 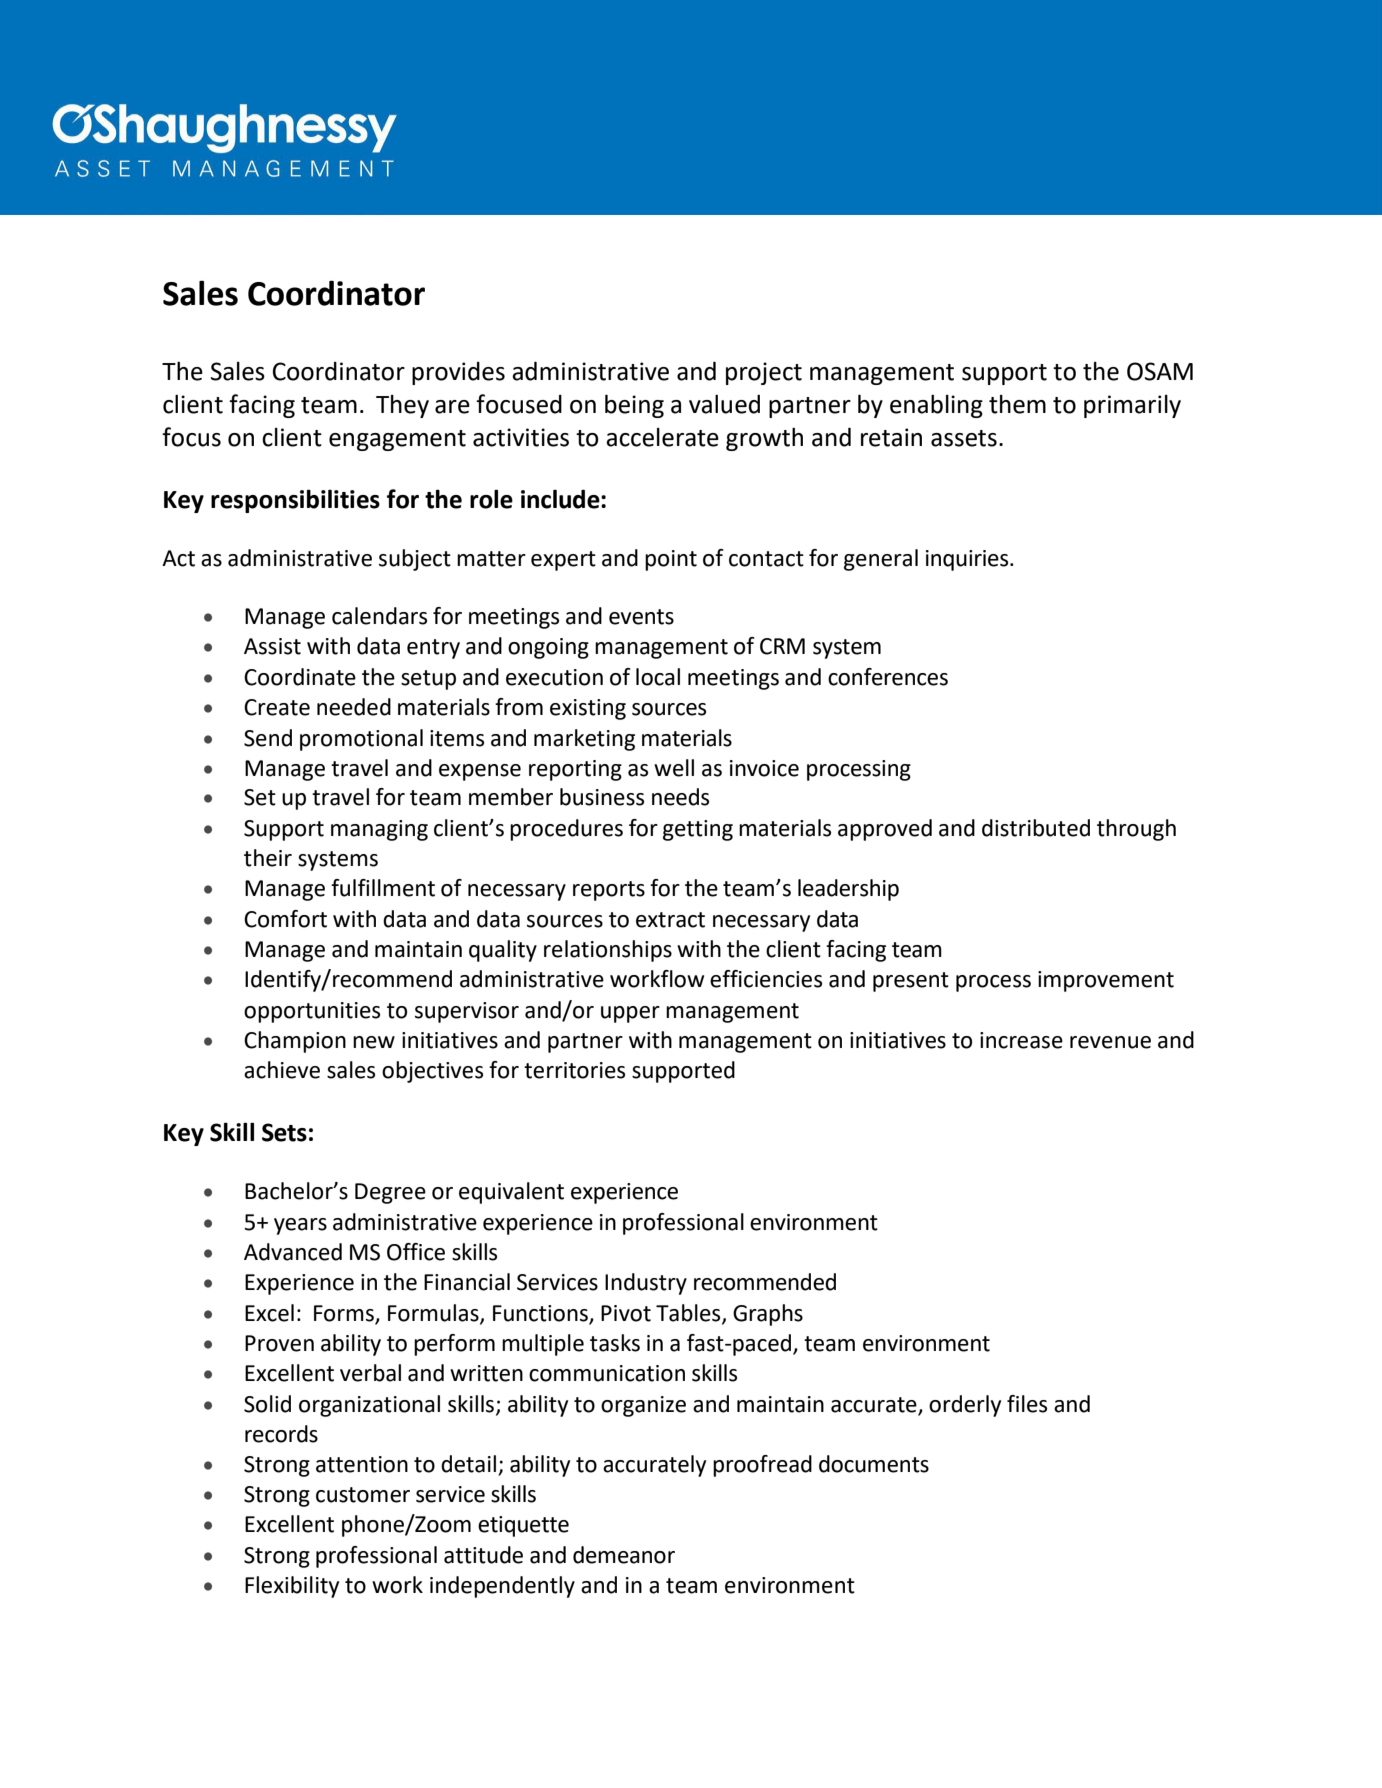 What do you see at coordinates (1036, 828) in the image?
I see `distributed` at bounding box center [1036, 828].
